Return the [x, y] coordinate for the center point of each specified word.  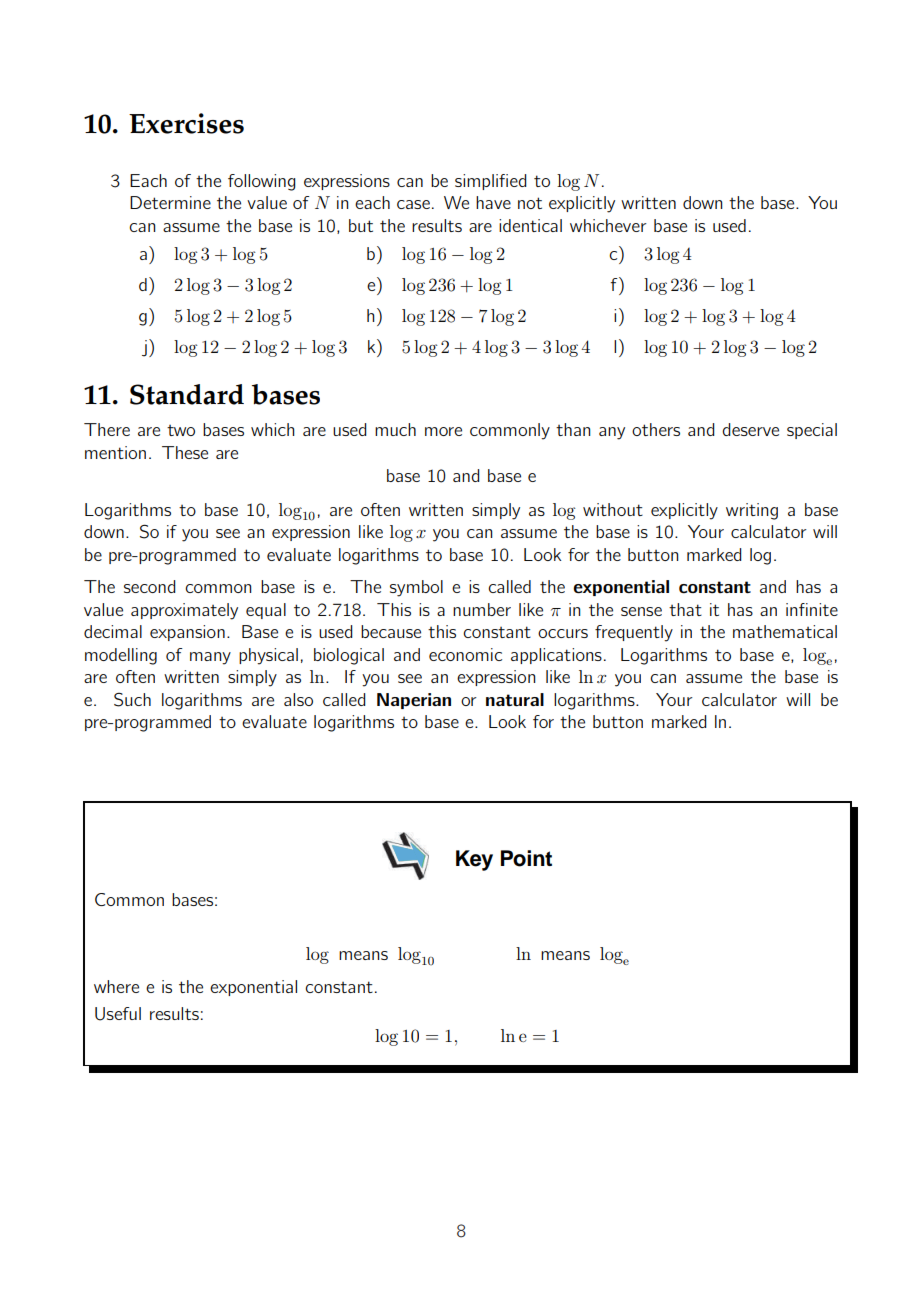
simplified [491, 182]
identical [530, 225]
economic [465, 654]
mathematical [785, 631]
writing [752, 511]
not [530, 203]
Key [474, 860]
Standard [187, 394]
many [210, 658]
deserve [750, 429]
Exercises [186, 123]
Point [526, 858]
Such [132, 700]
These [185, 452]
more [443, 431]
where [116, 986]
